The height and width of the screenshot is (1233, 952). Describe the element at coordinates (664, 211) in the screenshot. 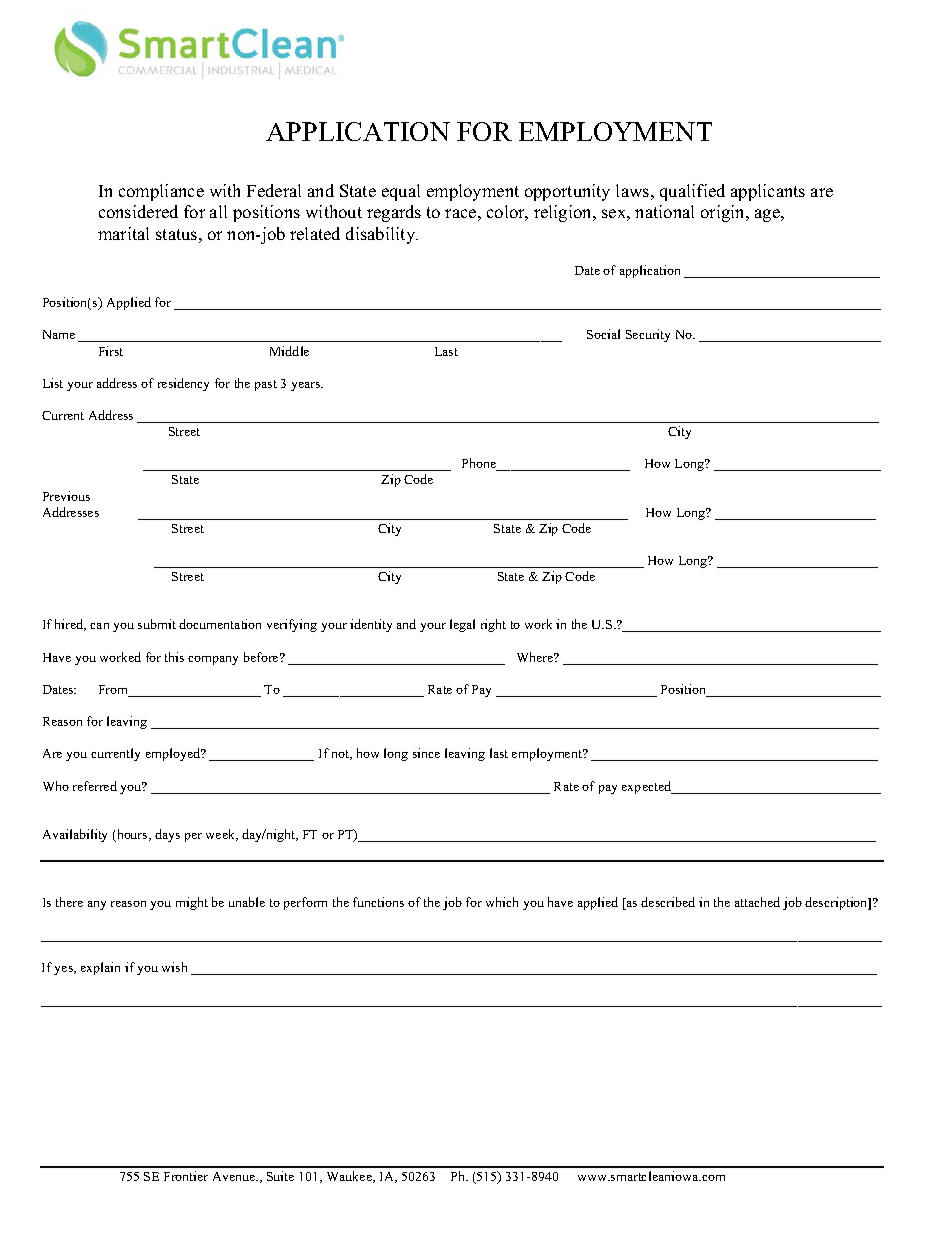

I see `national` at that location.
